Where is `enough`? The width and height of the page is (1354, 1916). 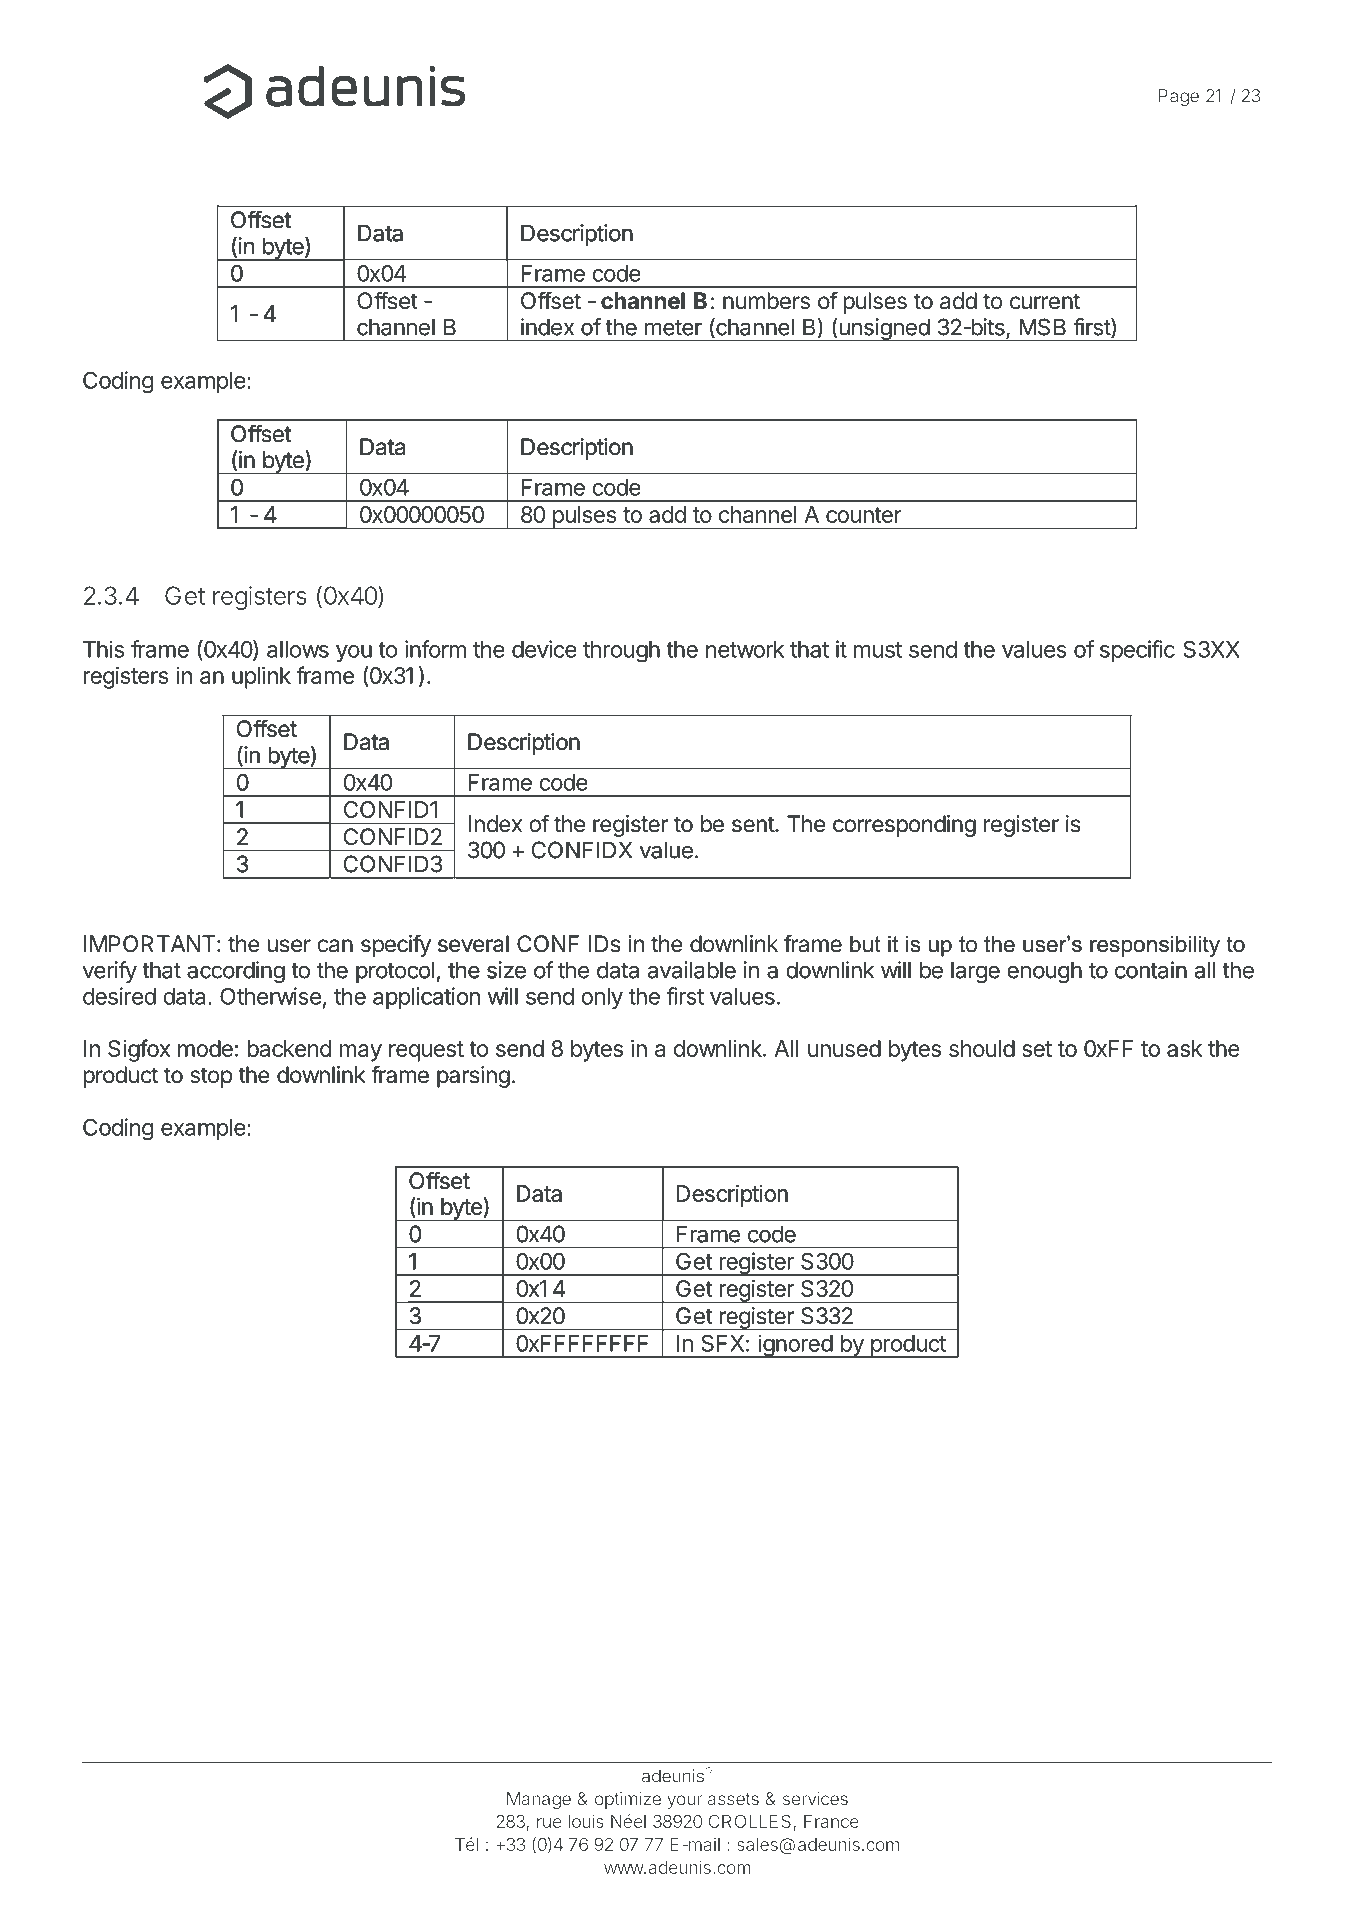
enough is located at coordinates (1044, 972).
